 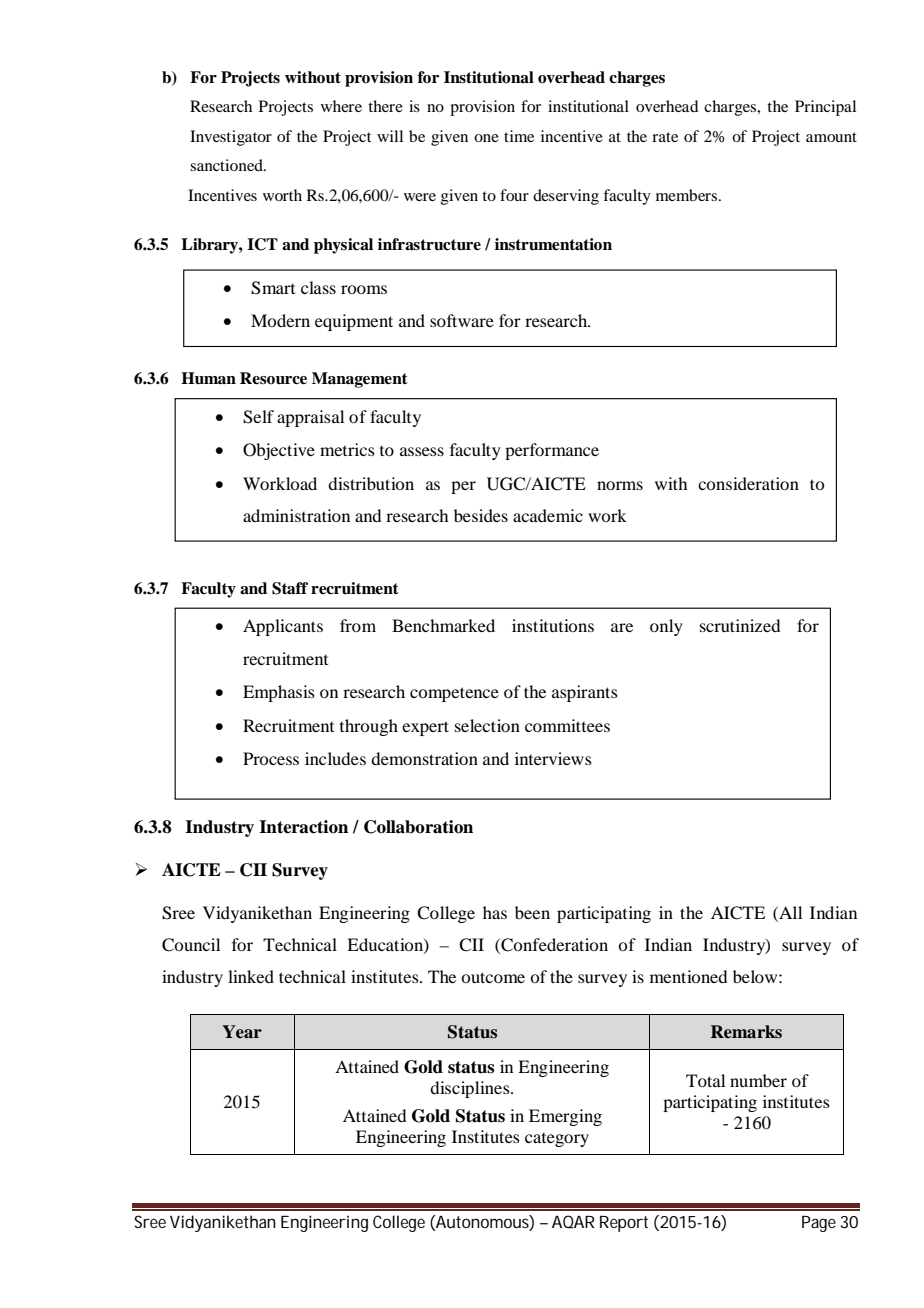 I want to click on administration, so click(x=296, y=515).
